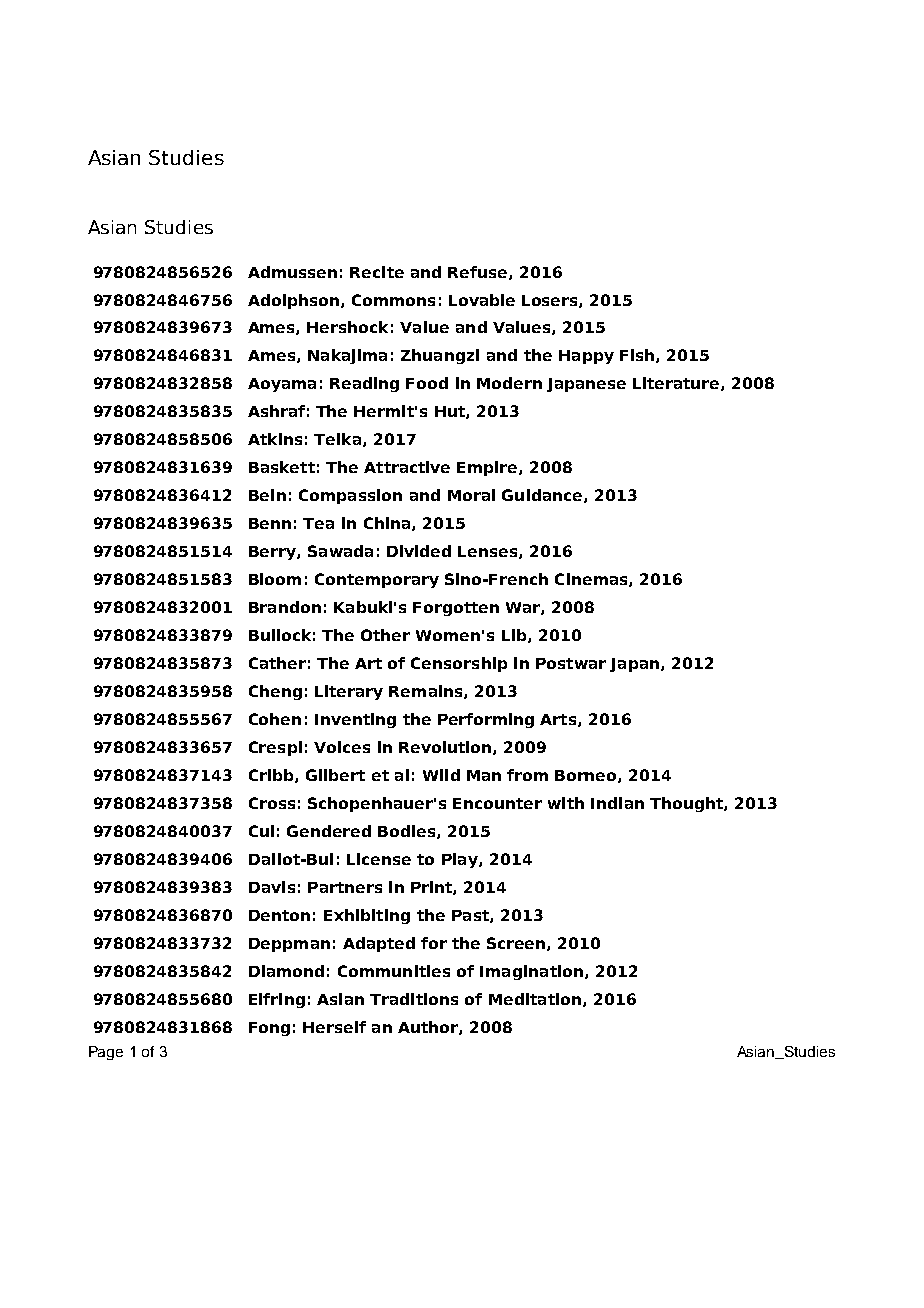  I want to click on Happy, so click(586, 357).
